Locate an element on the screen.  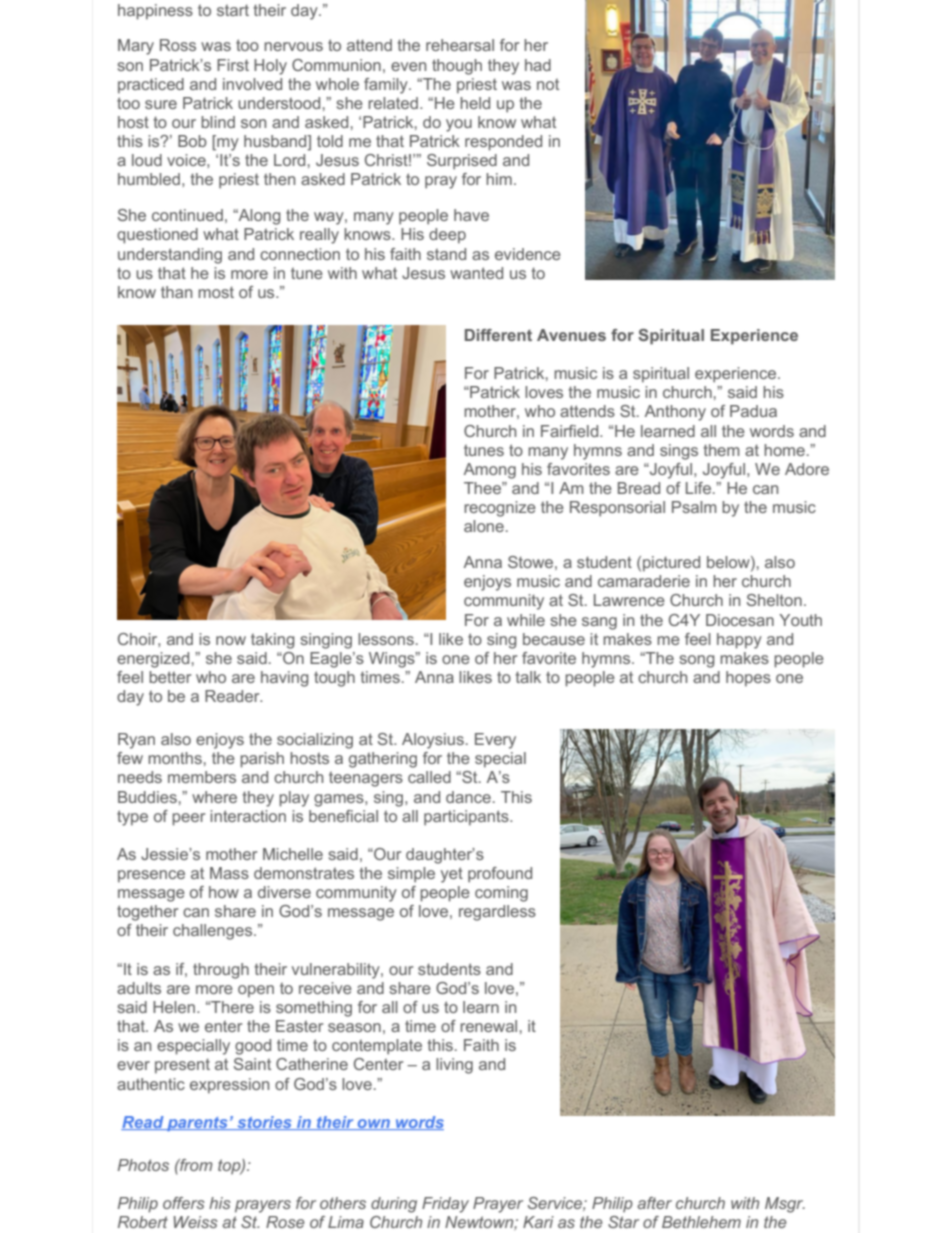
Among is located at coordinates (490, 471).
